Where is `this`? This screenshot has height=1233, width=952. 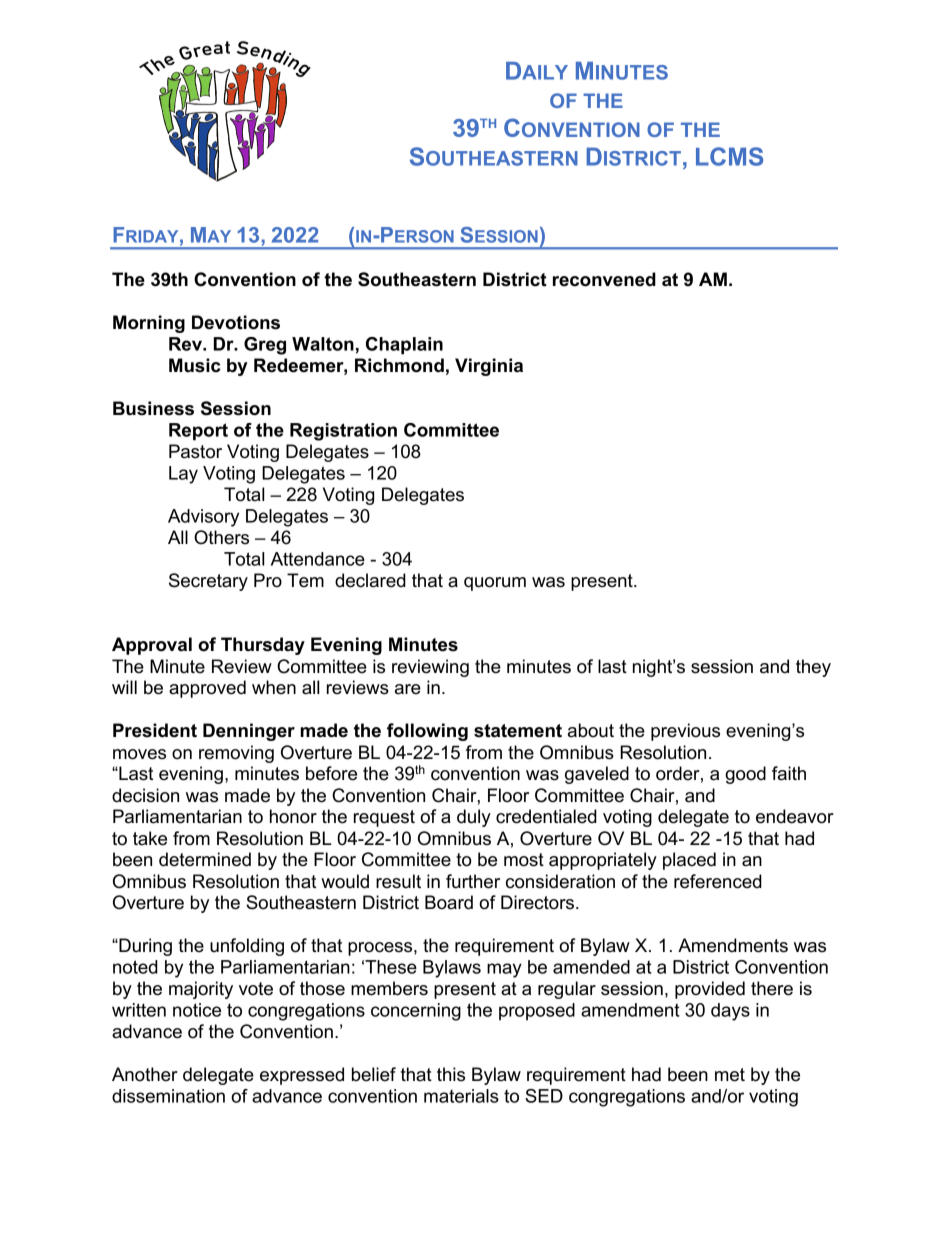
this is located at coordinates (451, 1074).
